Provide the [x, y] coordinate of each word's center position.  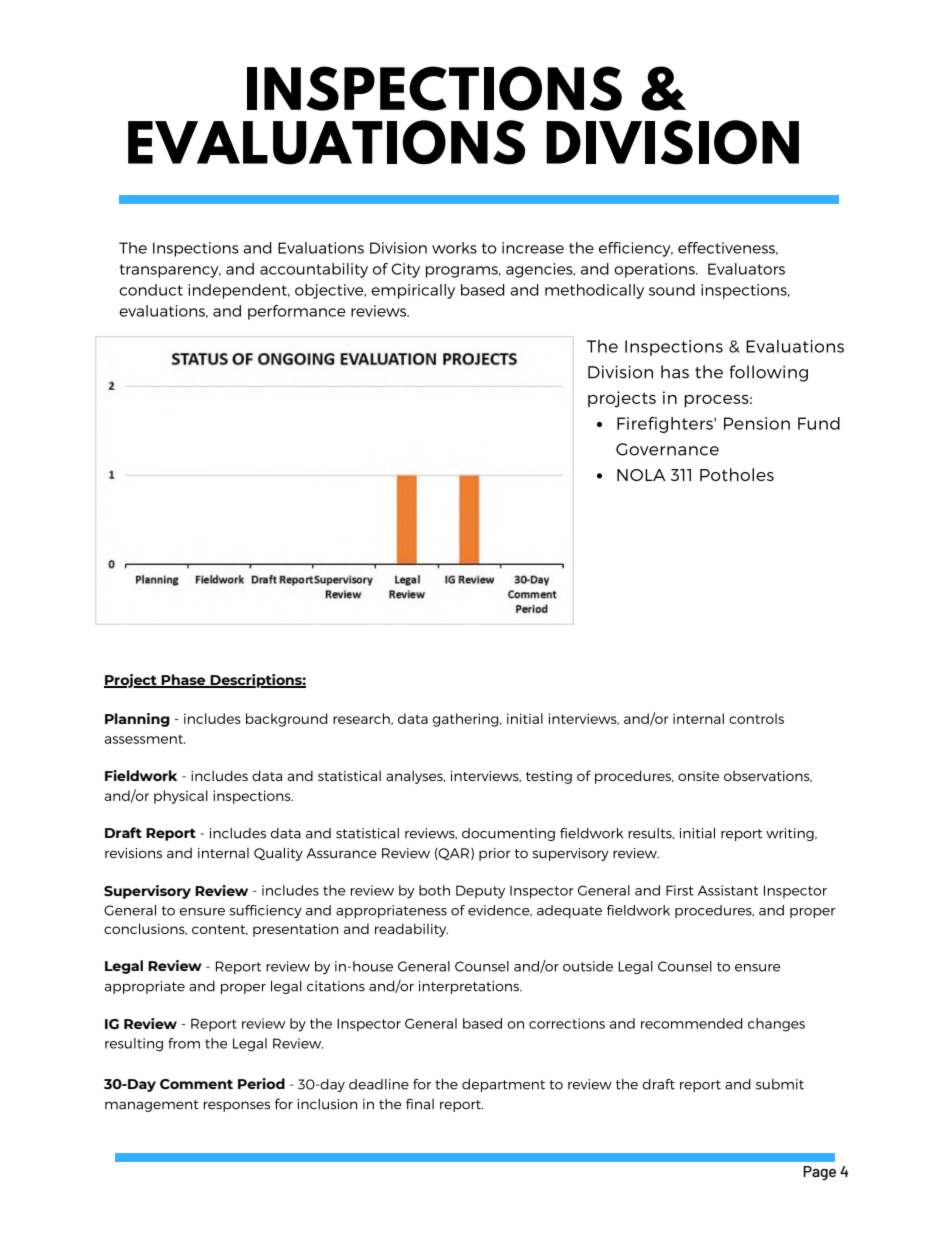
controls [756, 718]
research [362, 719]
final [420, 1104]
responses [237, 1106]
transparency [170, 271]
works [454, 248]
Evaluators [746, 269]
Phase [184, 681]
